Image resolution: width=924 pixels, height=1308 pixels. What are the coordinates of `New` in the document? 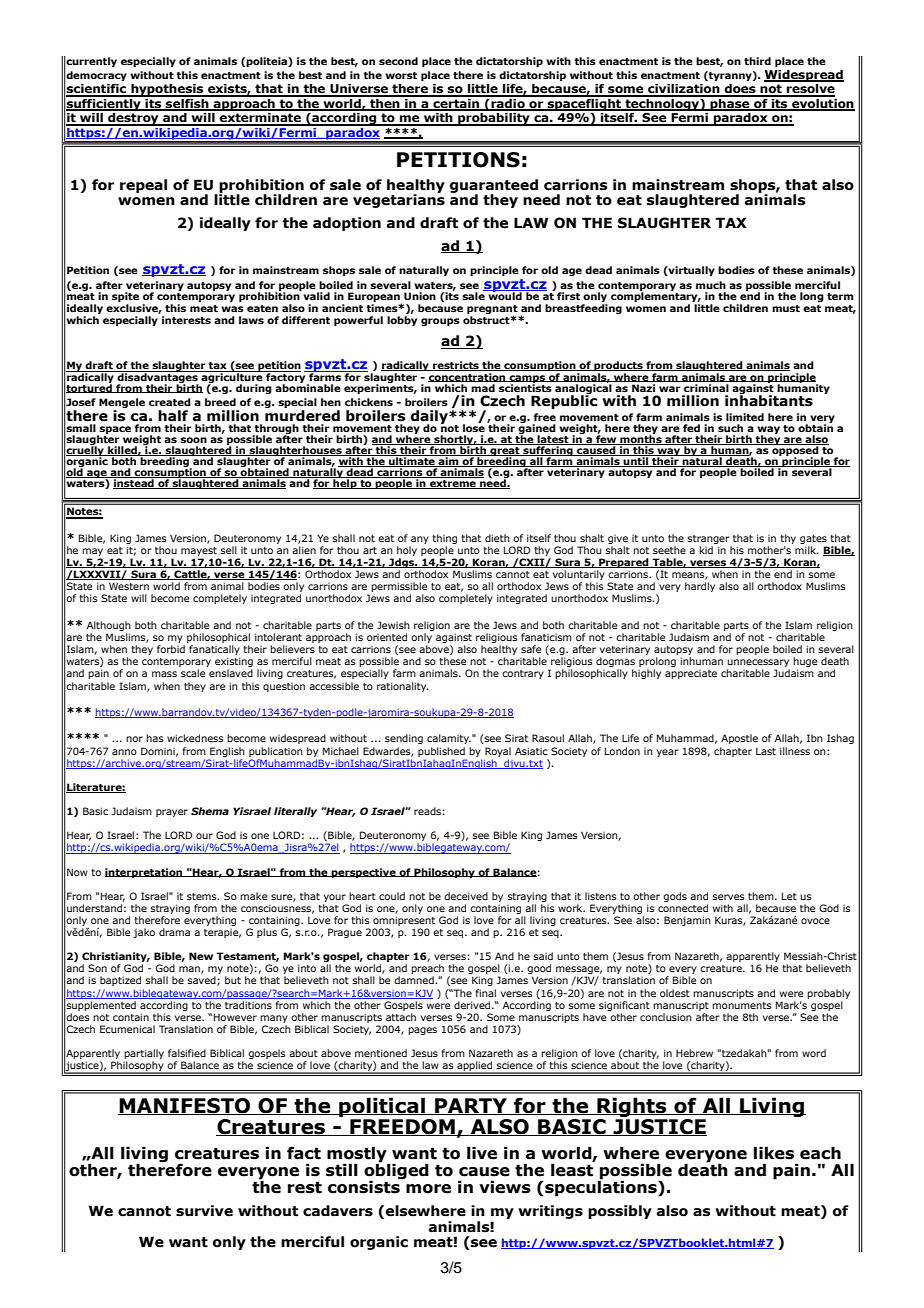 It's located at (201, 956).
